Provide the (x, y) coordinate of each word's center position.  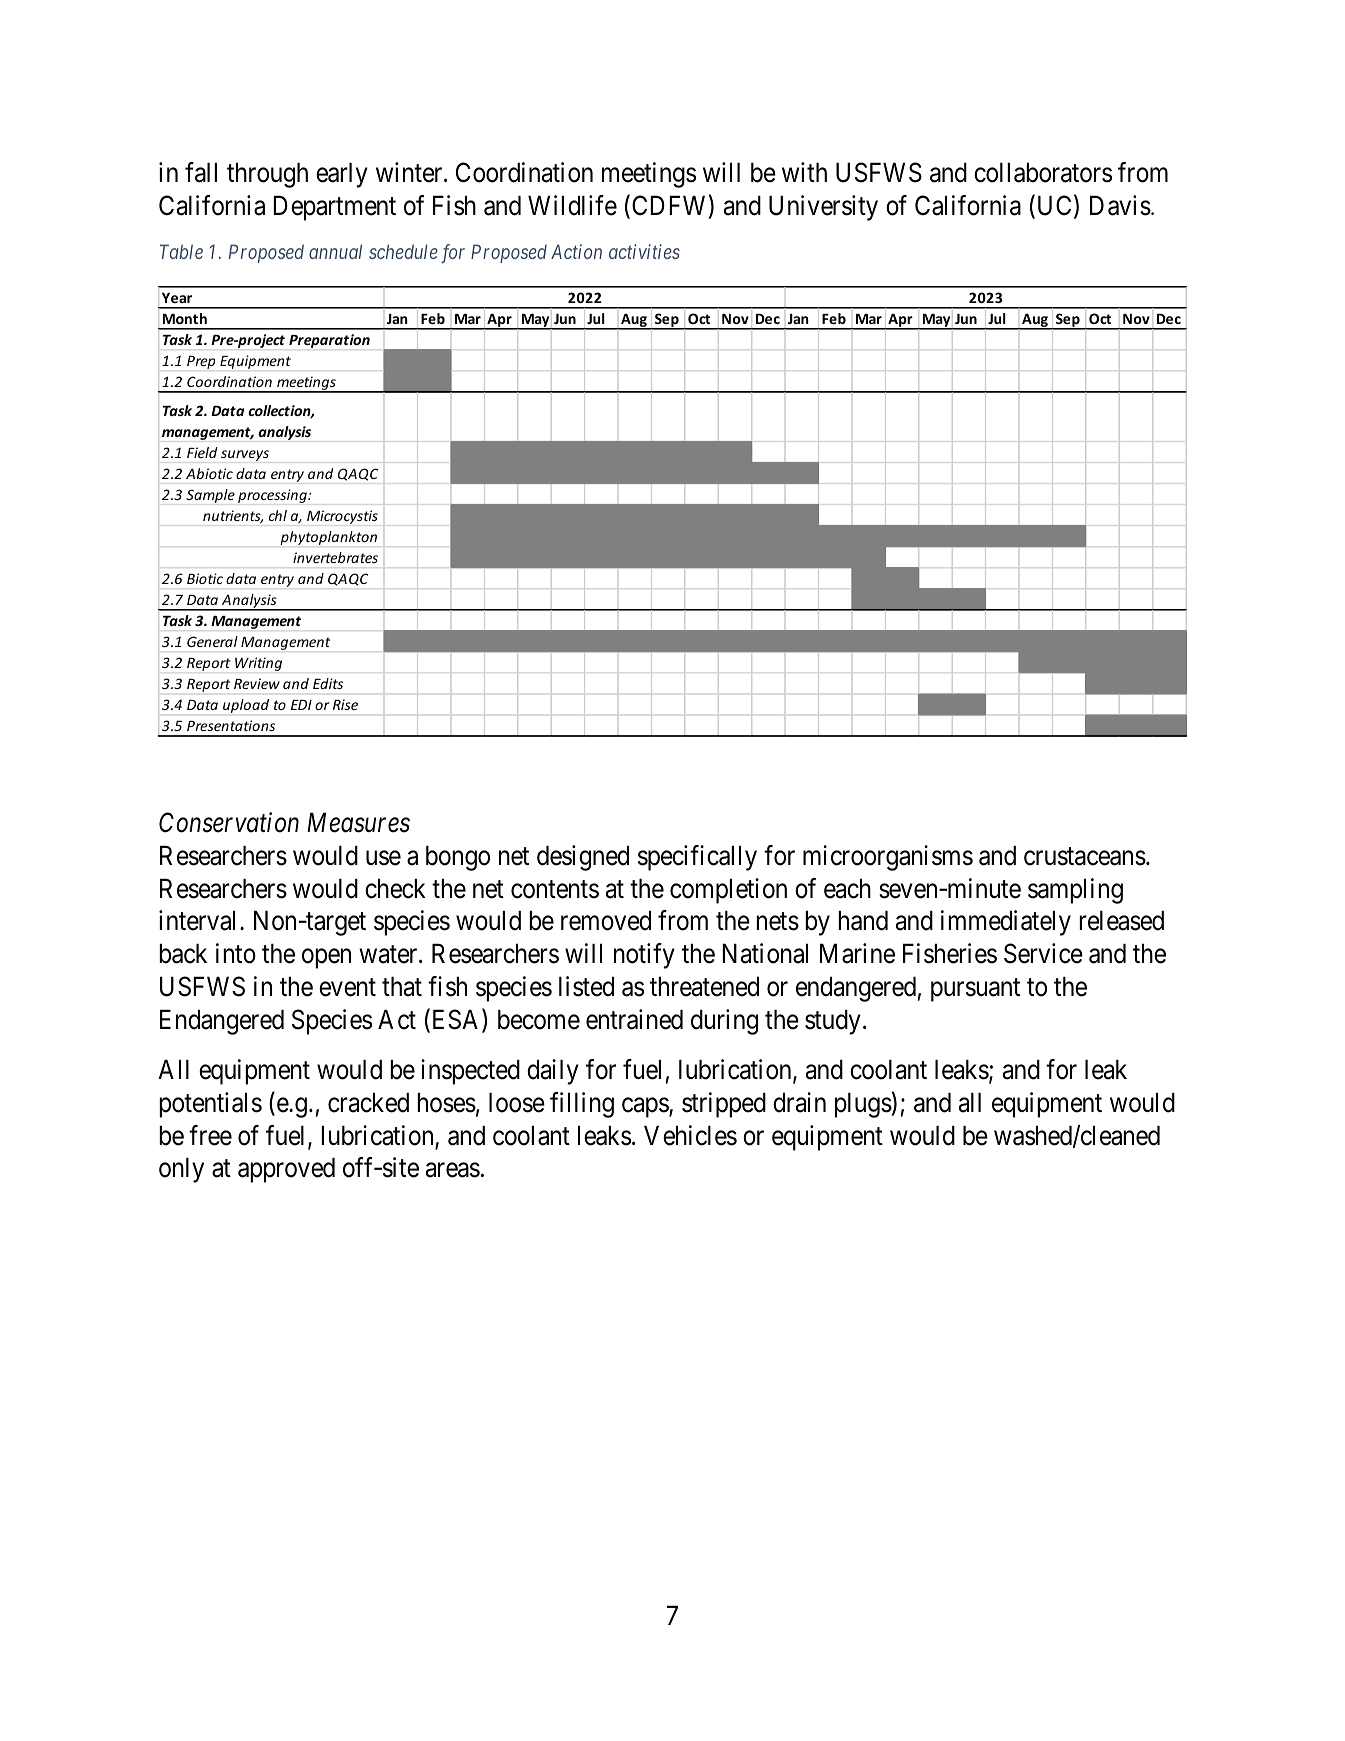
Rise (345, 704)
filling (582, 1105)
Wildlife (572, 205)
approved (286, 1170)
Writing (258, 664)
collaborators (1043, 172)
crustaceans (1085, 857)
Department (334, 208)
